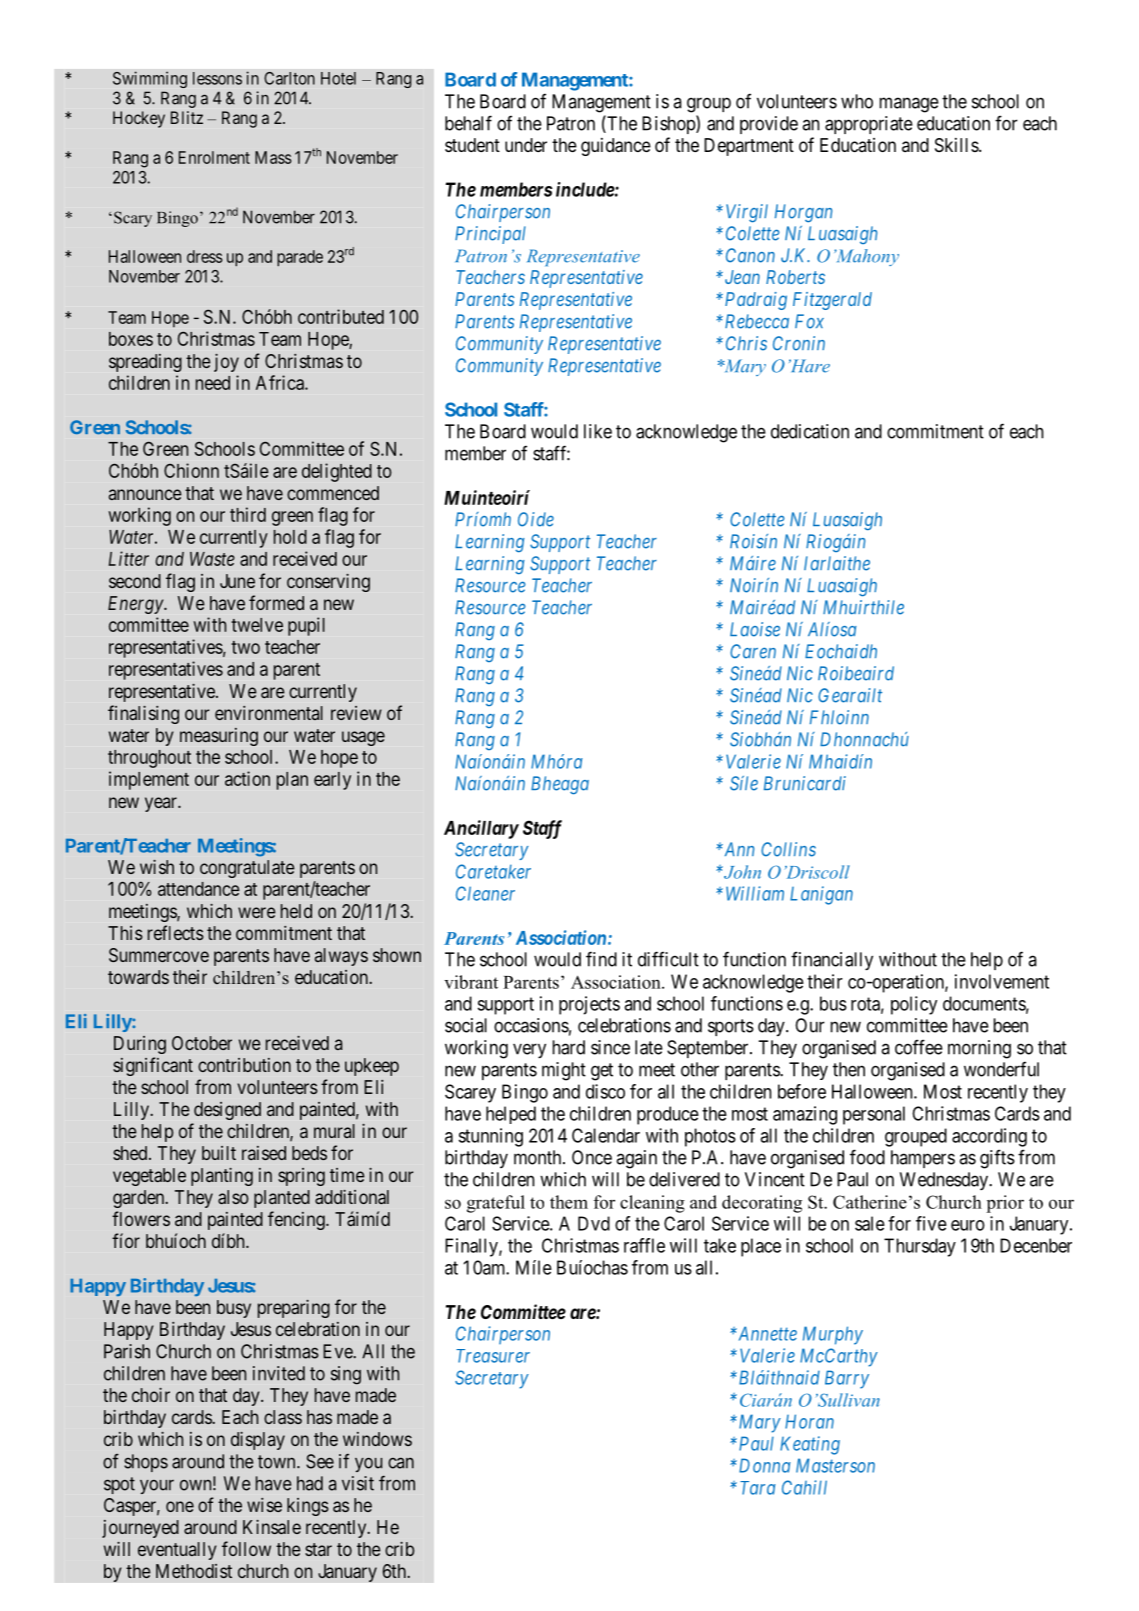 This image has height=1611, width=1139. Describe the element at coordinates (835, 1465) in the image. I see `Masterson` at that location.
